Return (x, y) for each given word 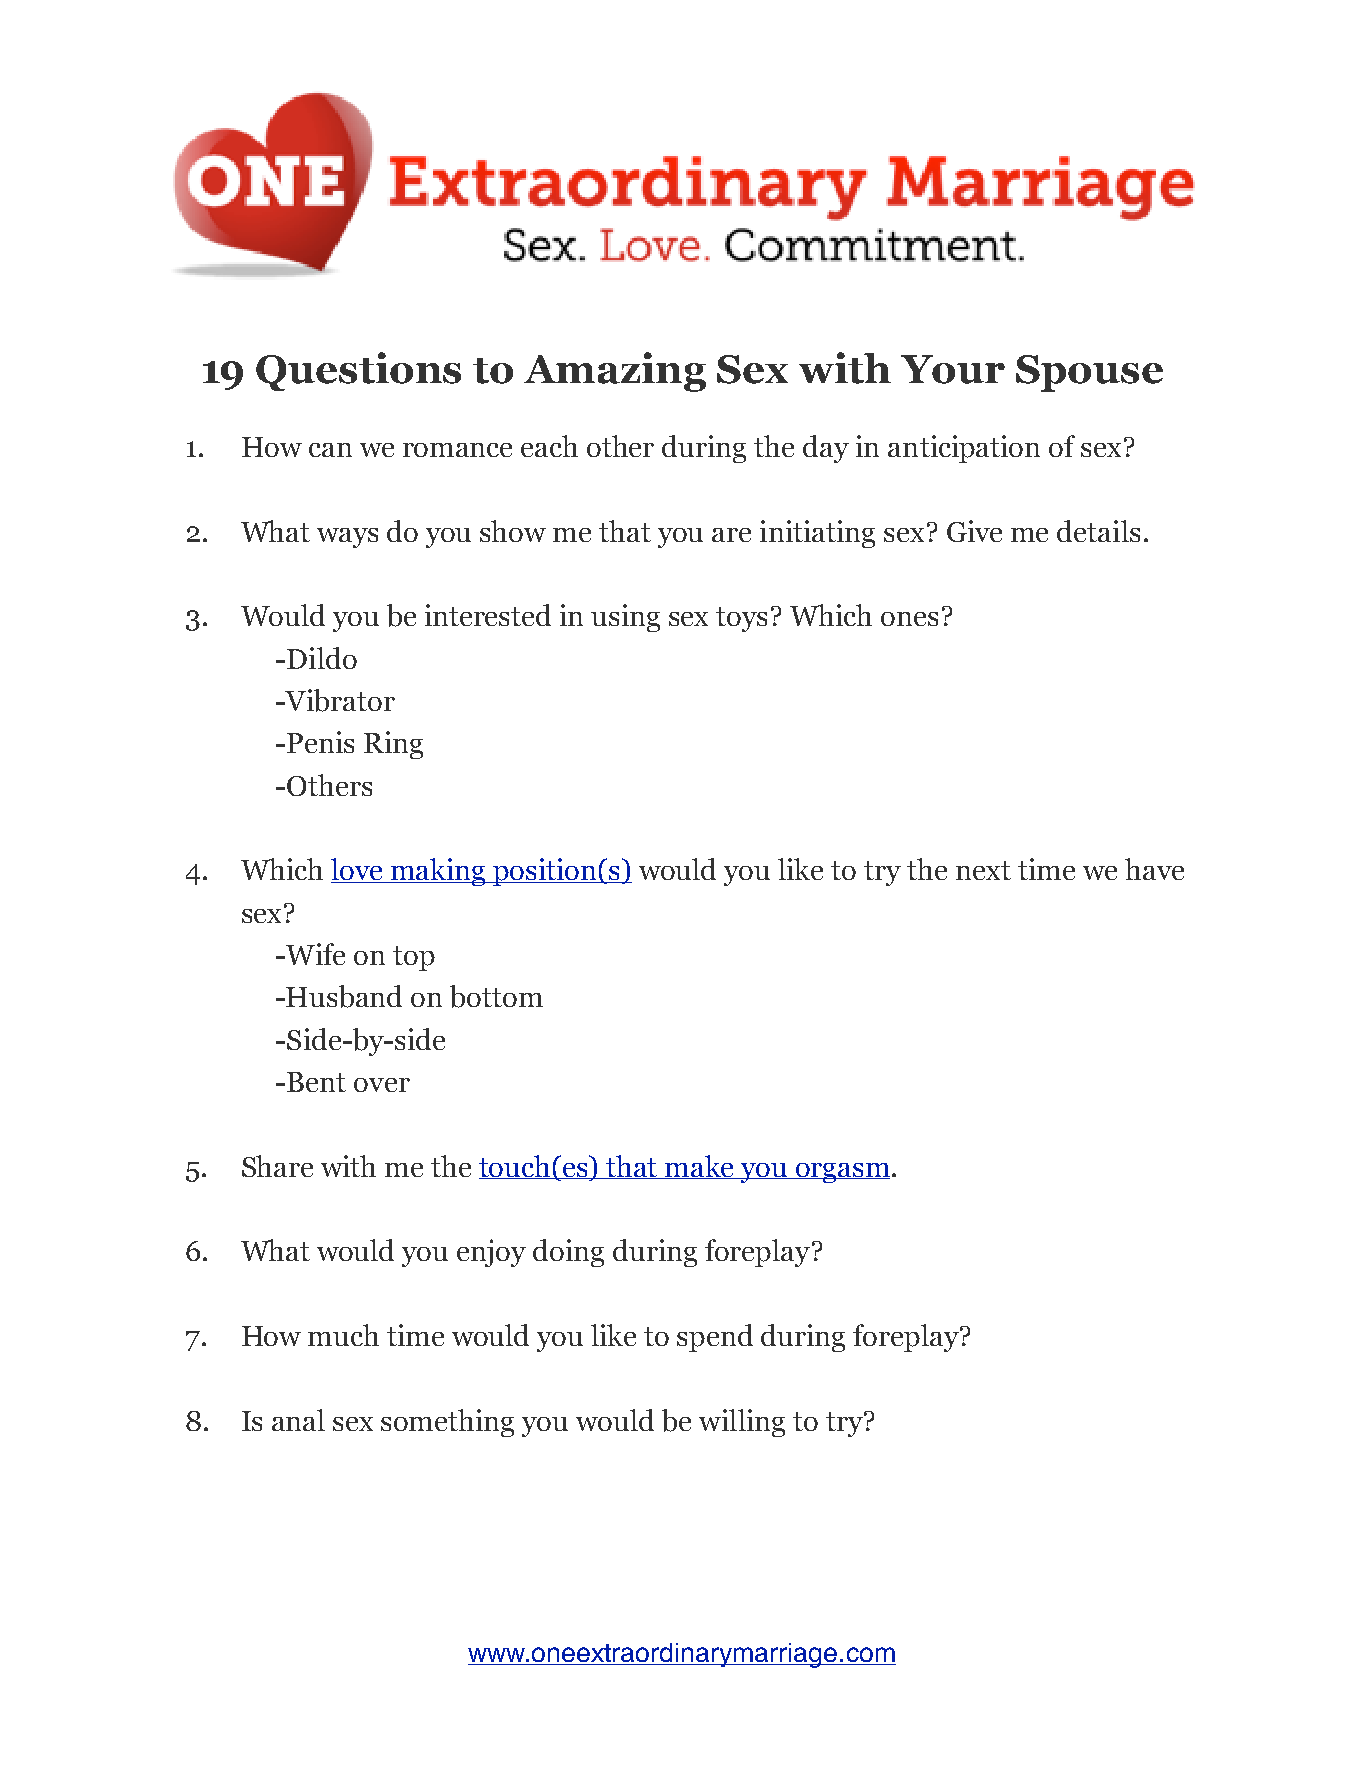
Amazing (615, 372)
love (358, 870)
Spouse (1089, 373)
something (447, 1423)
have (1154, 869)
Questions (358, 371)
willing (742, 1423)
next (983, 870)
